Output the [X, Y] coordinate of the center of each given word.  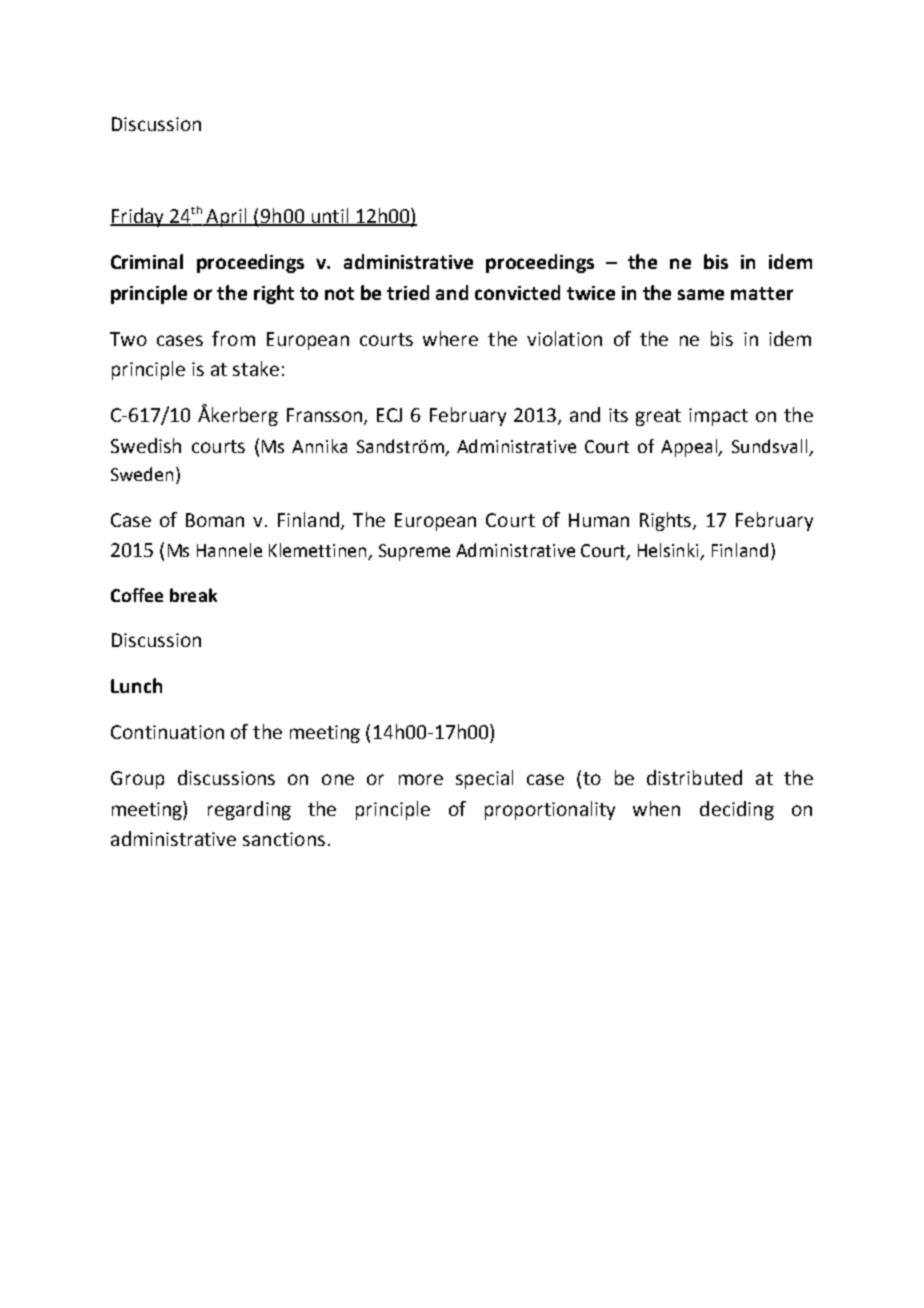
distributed [694, 777]
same [701, 294]
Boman [215, 520]
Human [599, 520]
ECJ [389, 415]
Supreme [414, 552]
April [227, 217]
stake [256, 368]
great [658, 417]
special [484, 779]
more [421, 779]
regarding [249, 810]
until [330, 217]
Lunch [136, 685]
